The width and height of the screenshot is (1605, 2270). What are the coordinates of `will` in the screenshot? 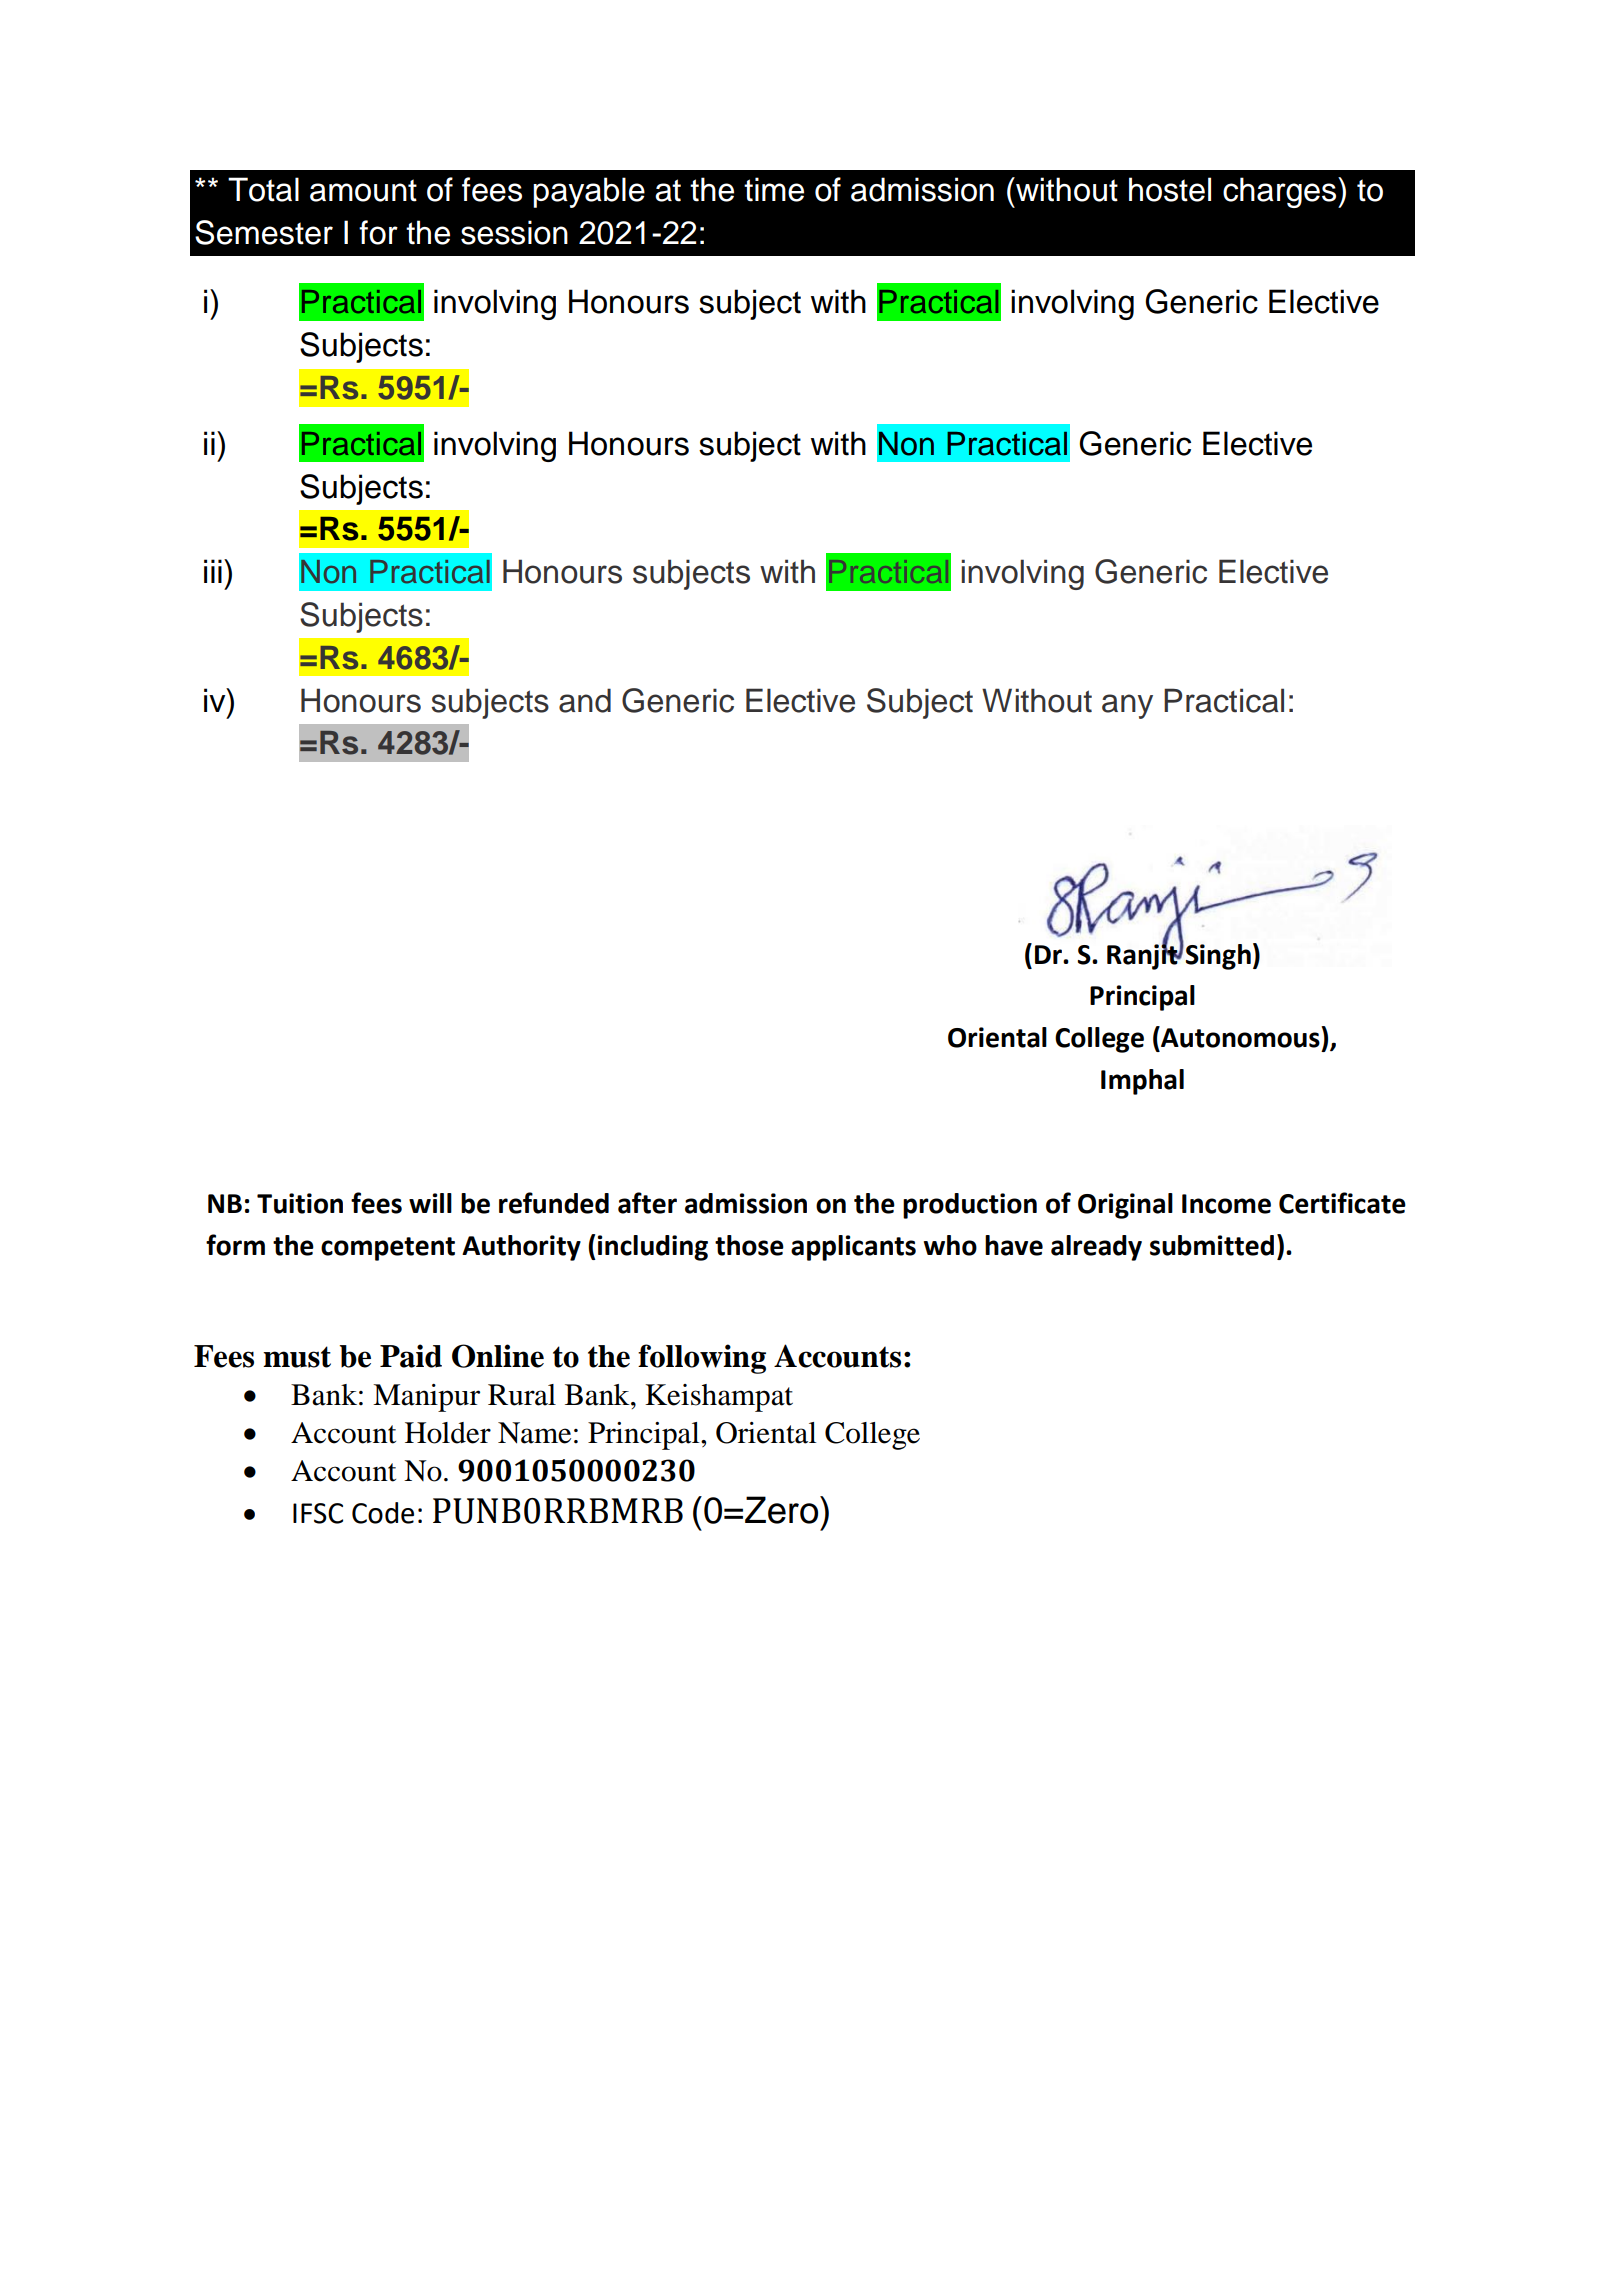 It's located at (430, 1203).
